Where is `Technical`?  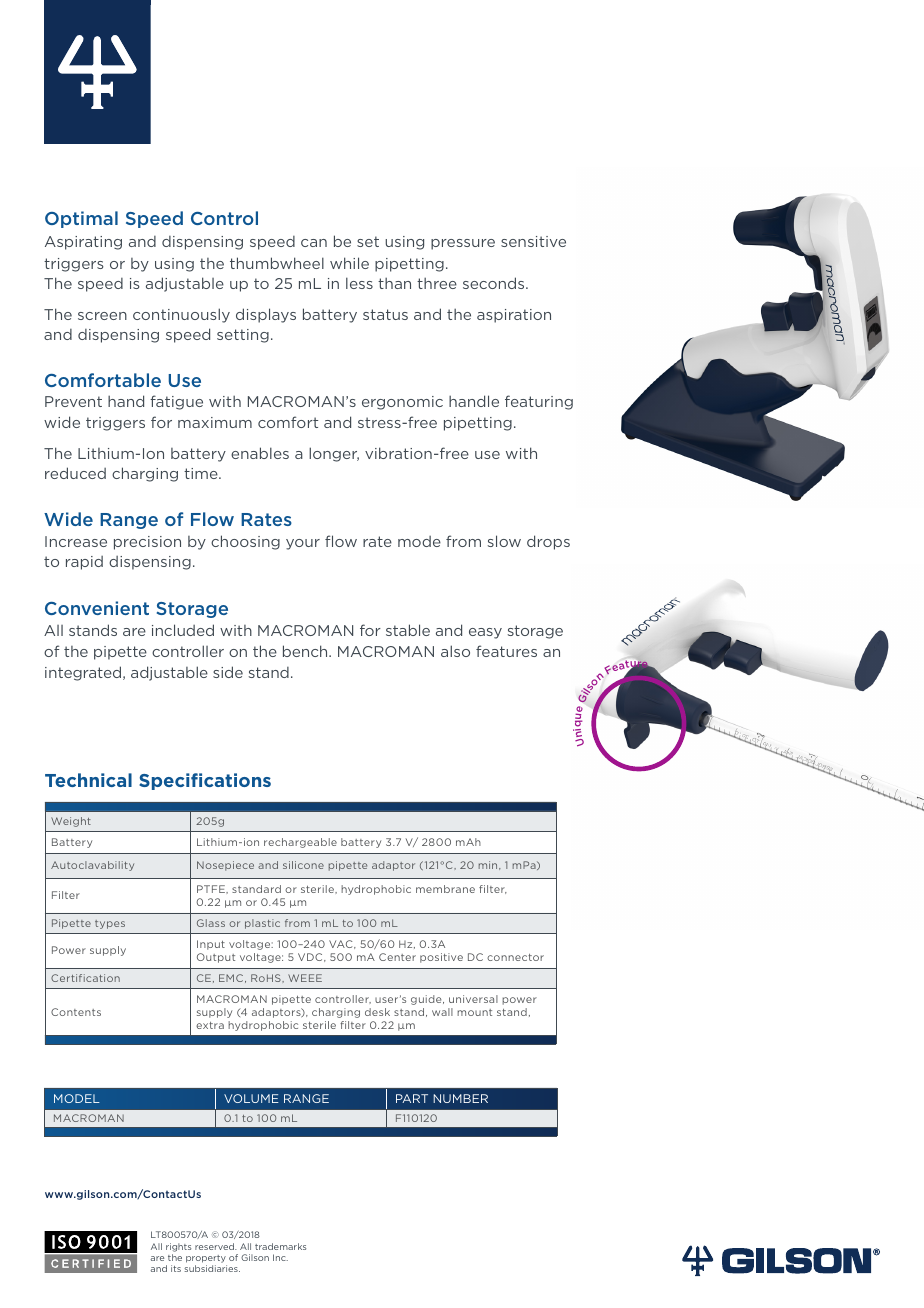
Technical is located at coordinates (88, 780).
